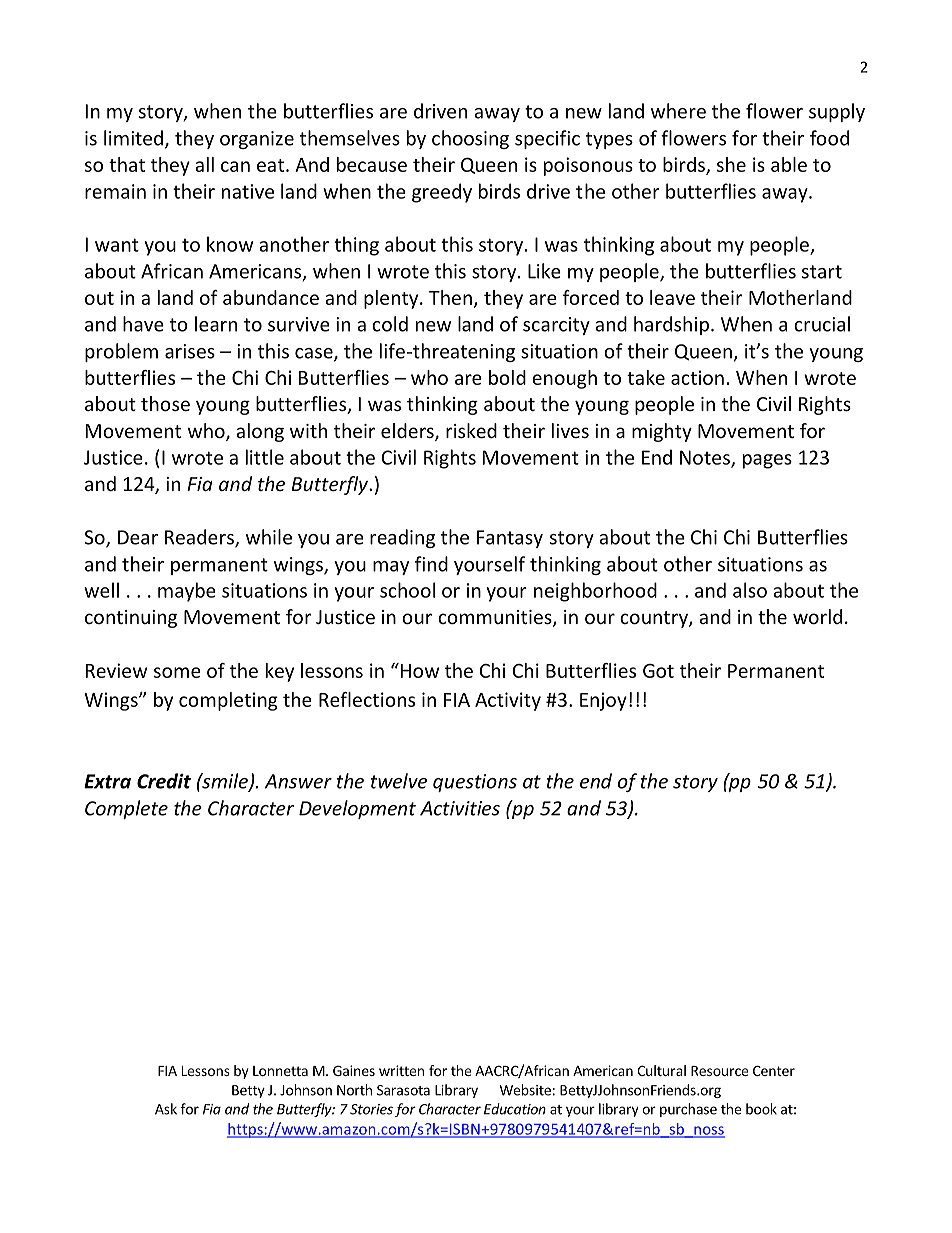 The image size is (952, 1233). I want to click on she, so click(731, 164).
